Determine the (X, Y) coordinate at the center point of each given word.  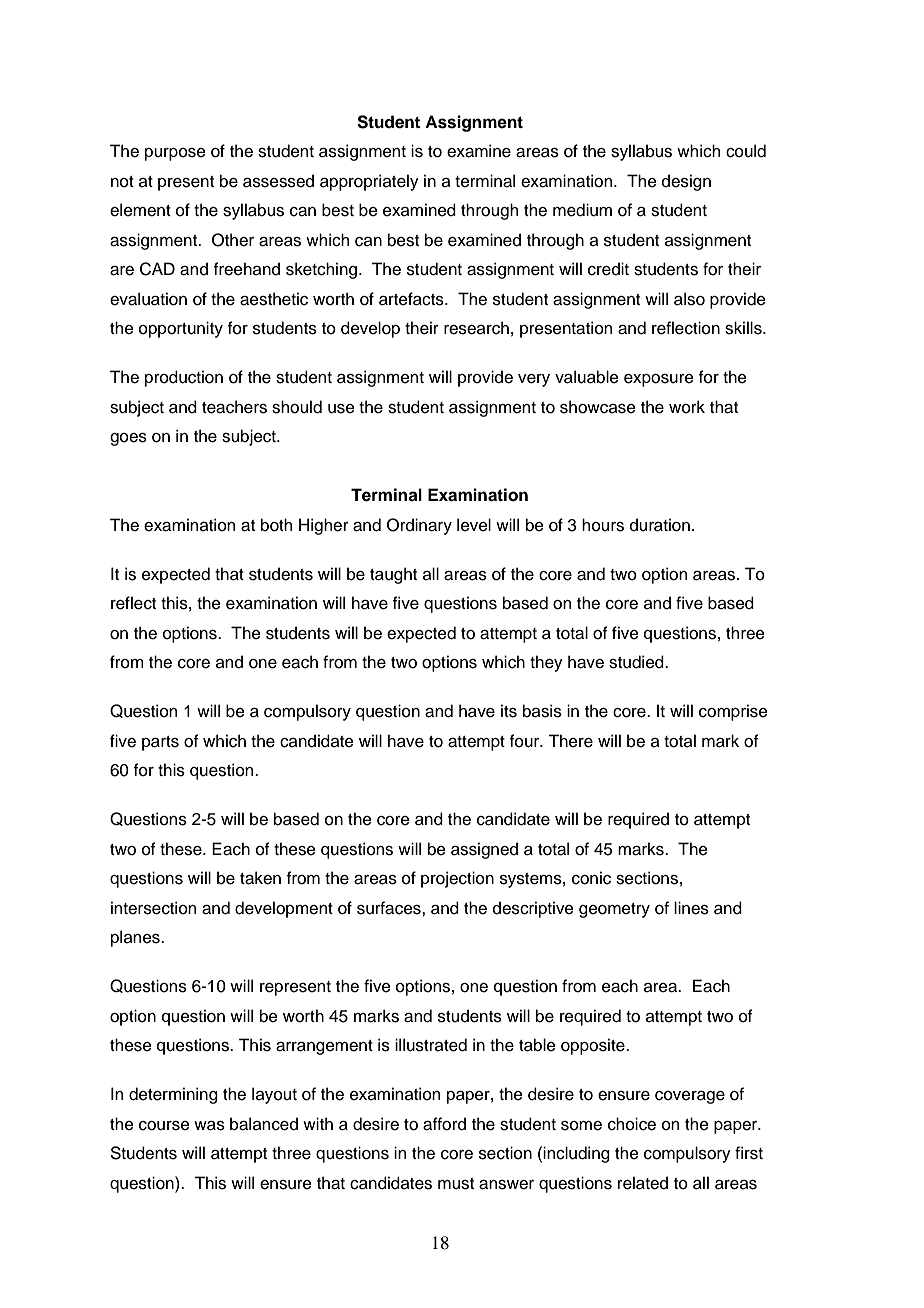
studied (637, 662)
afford (444, 1124)
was (209, 1126)
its (509, 711)
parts (160, 743)
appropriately (369, 182)
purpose (175, 154)
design (686, 182)
